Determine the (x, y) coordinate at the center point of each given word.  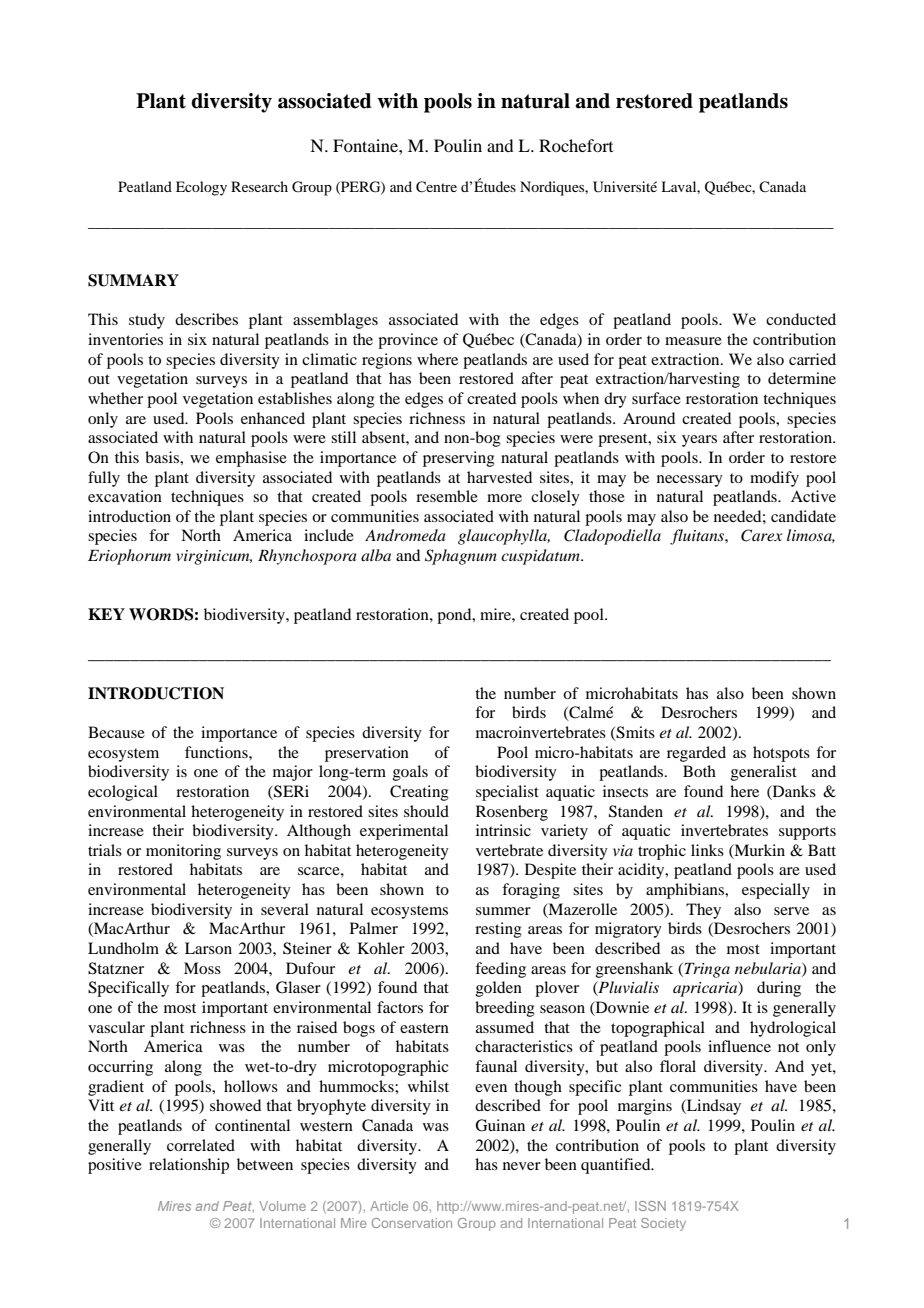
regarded (696, 754)
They (703, 911)
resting (498, 930)
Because (116, 732)
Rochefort (576, 145)
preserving (459, 459)
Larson (208, 948)
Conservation (412, 1223)
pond (455, 616)
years (699, 441)
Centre (436, 187)
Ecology (201, 188)
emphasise (251, 459)
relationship (189, 1166)
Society (663, 1224)
